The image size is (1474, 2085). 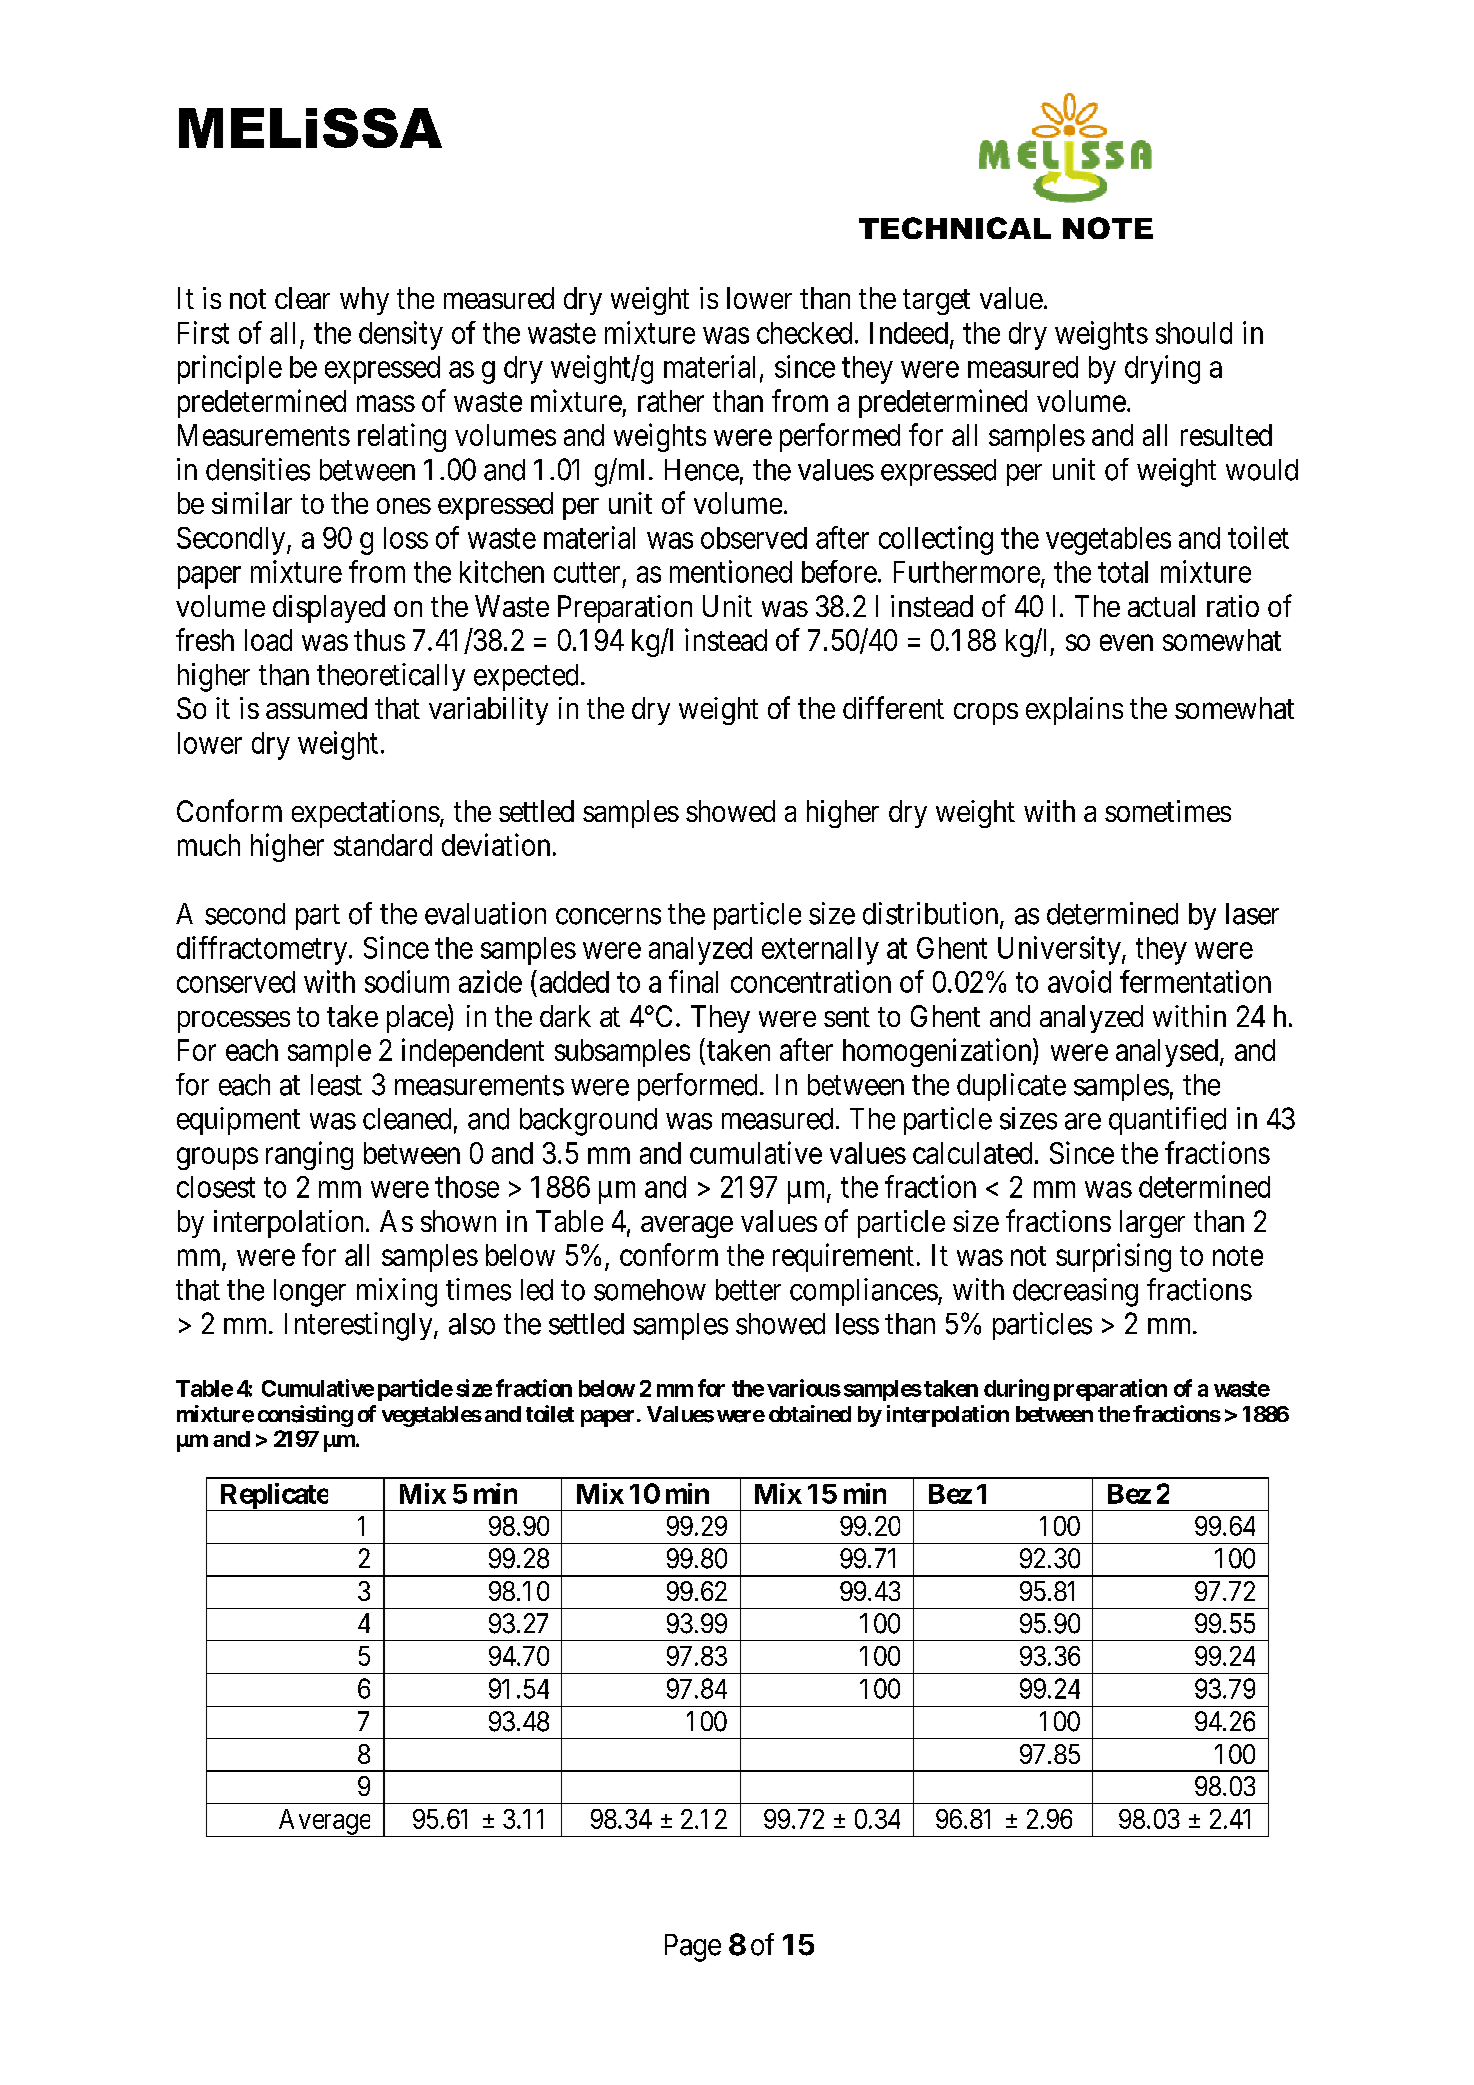 I want to click on final, so click(x=693, y=981).
